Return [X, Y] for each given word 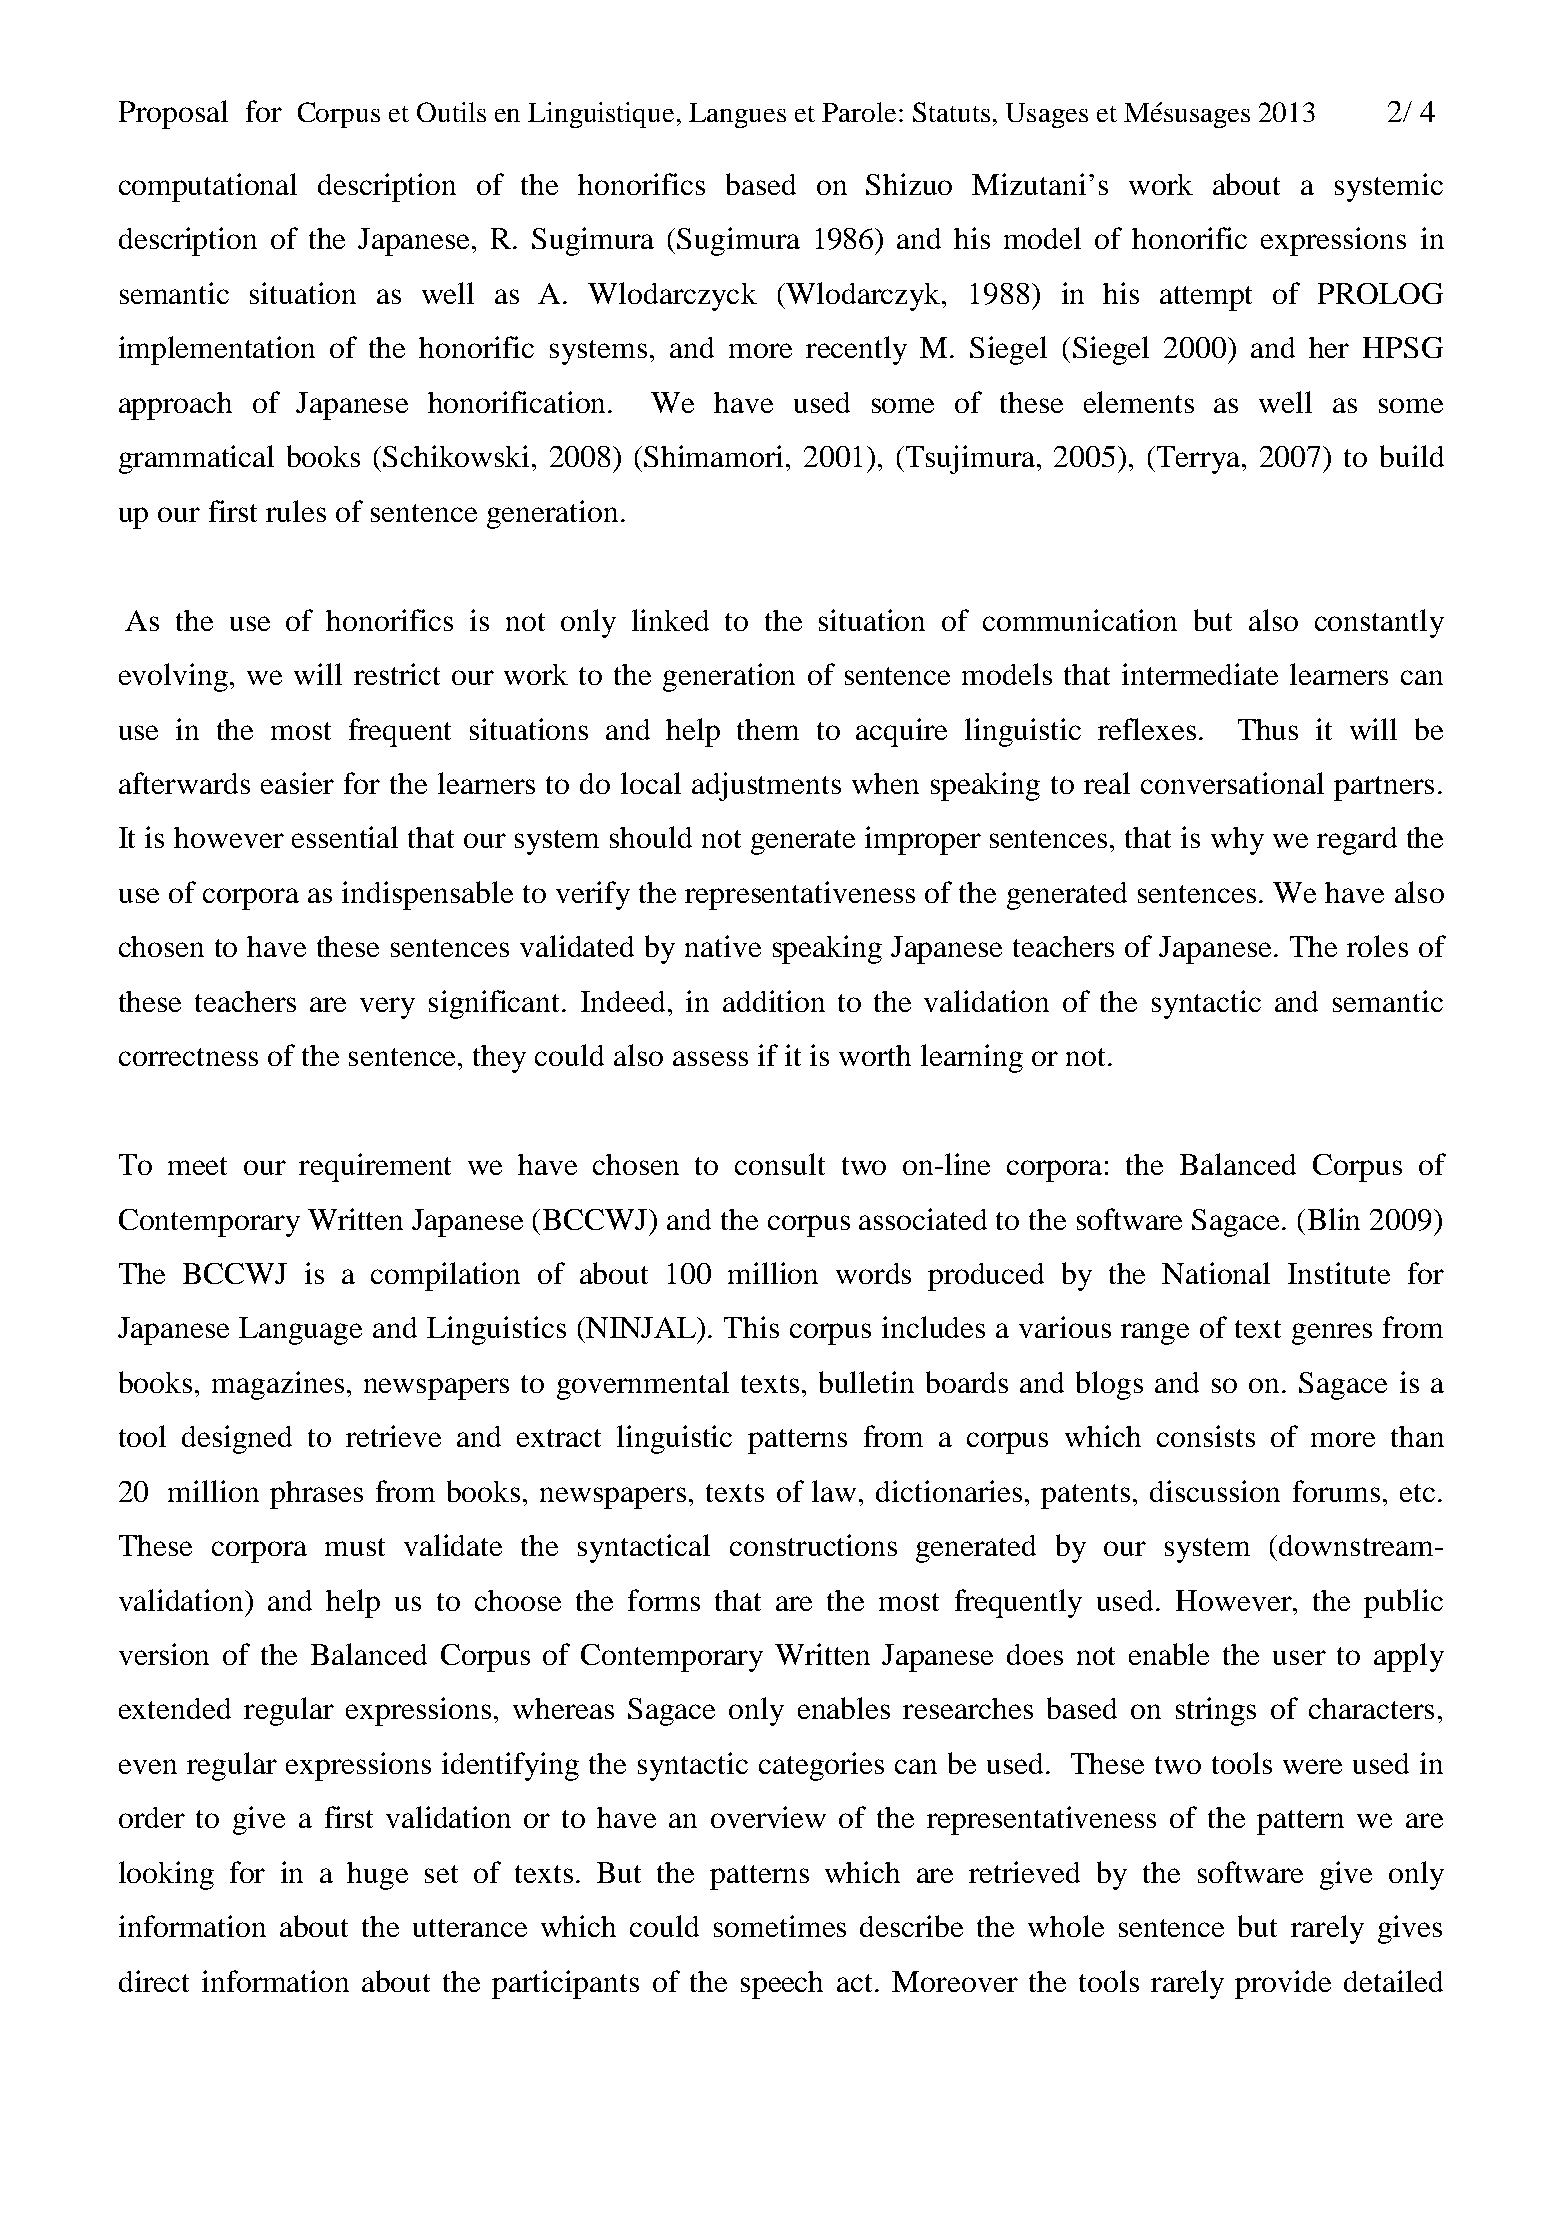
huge [377, 1876]
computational [208, 187]
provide [1283, 1984]
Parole [859, 112]
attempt [1206, 298]
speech [782, 1985]
